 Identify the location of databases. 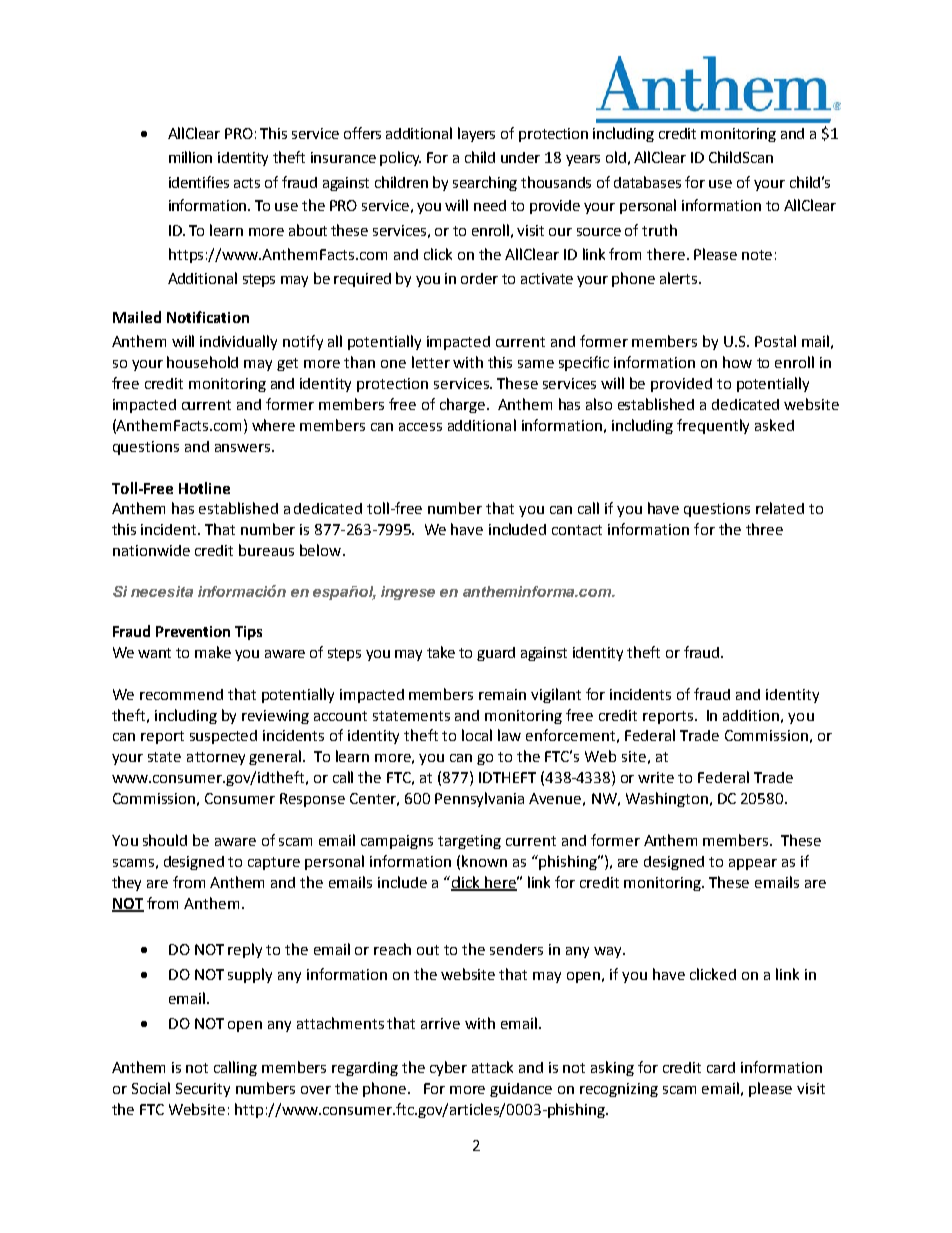
(647, 182).
